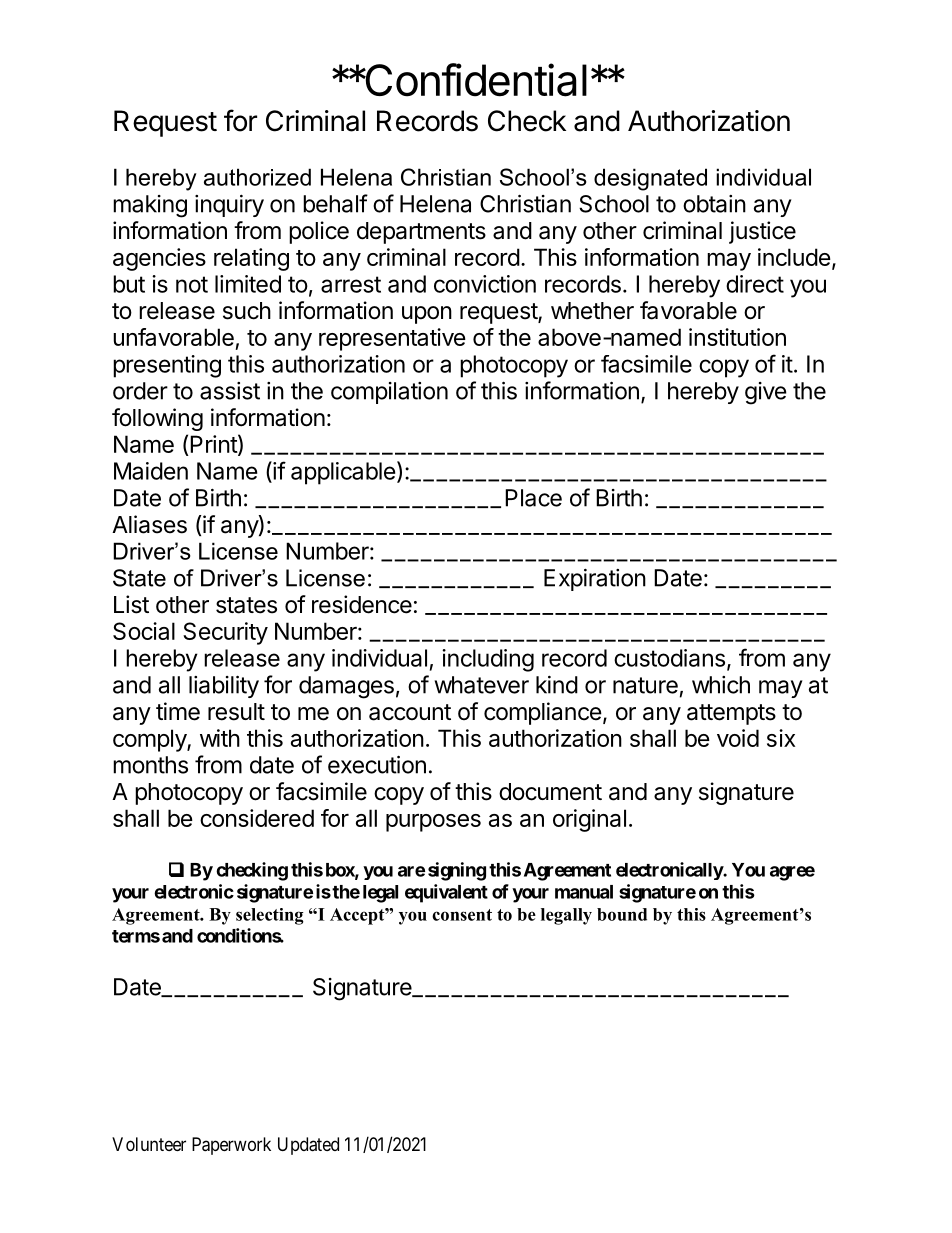  Describe the element at coordinates (721, 685) in the page. I see `which` at that location.
